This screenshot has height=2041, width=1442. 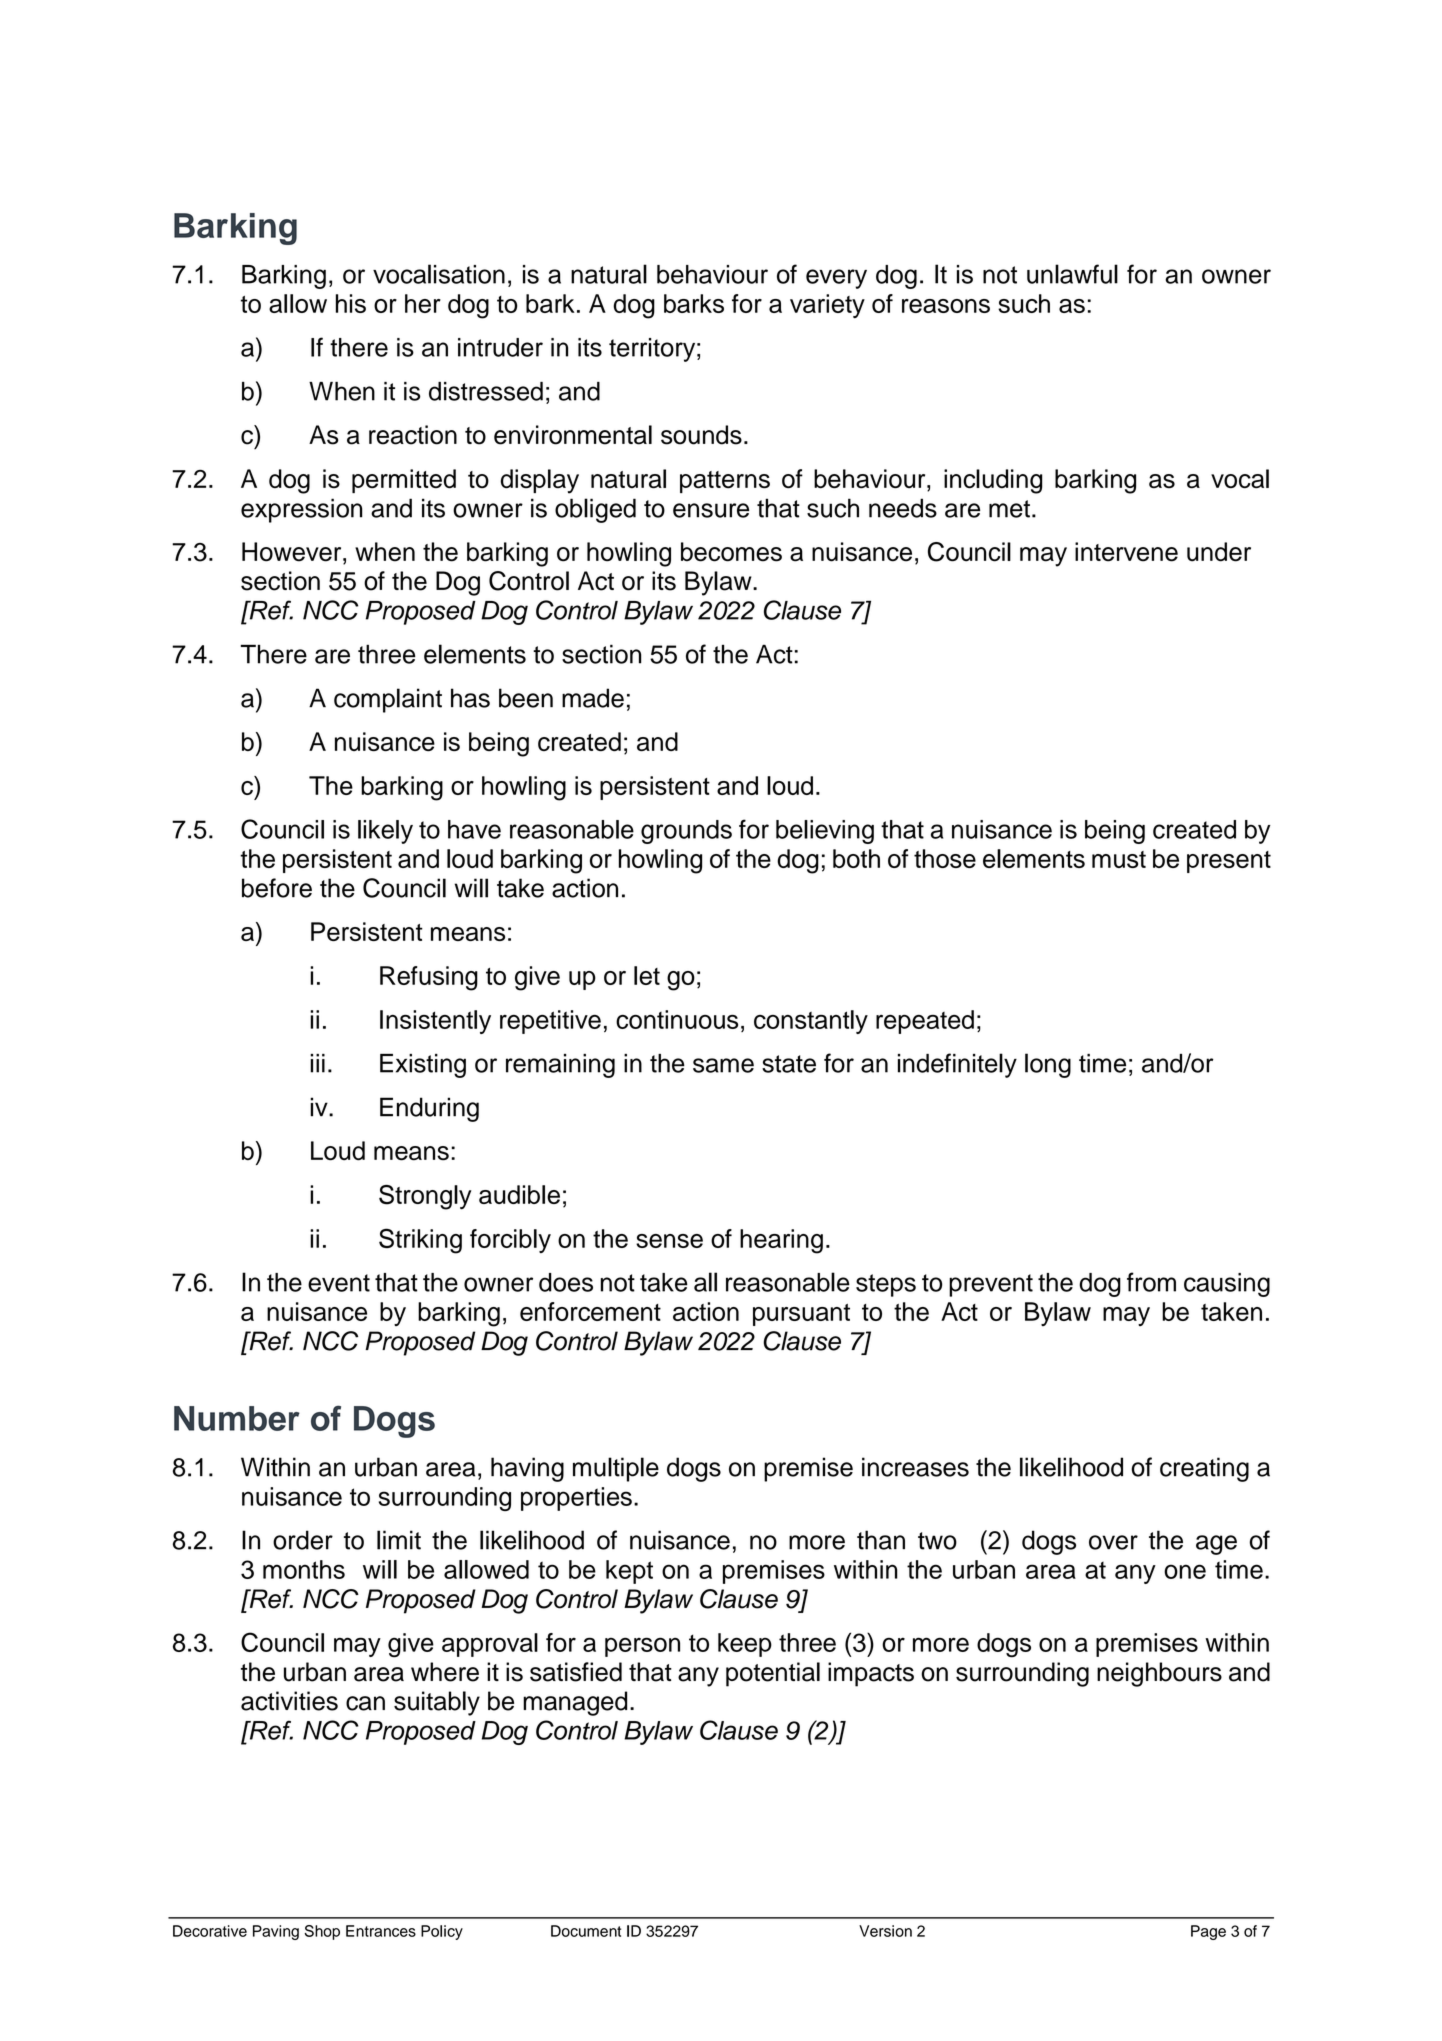 What do you see at coordinates (322, 1932) in the screenshot?
I see `Shop` at bounding box center [322, 1932].
